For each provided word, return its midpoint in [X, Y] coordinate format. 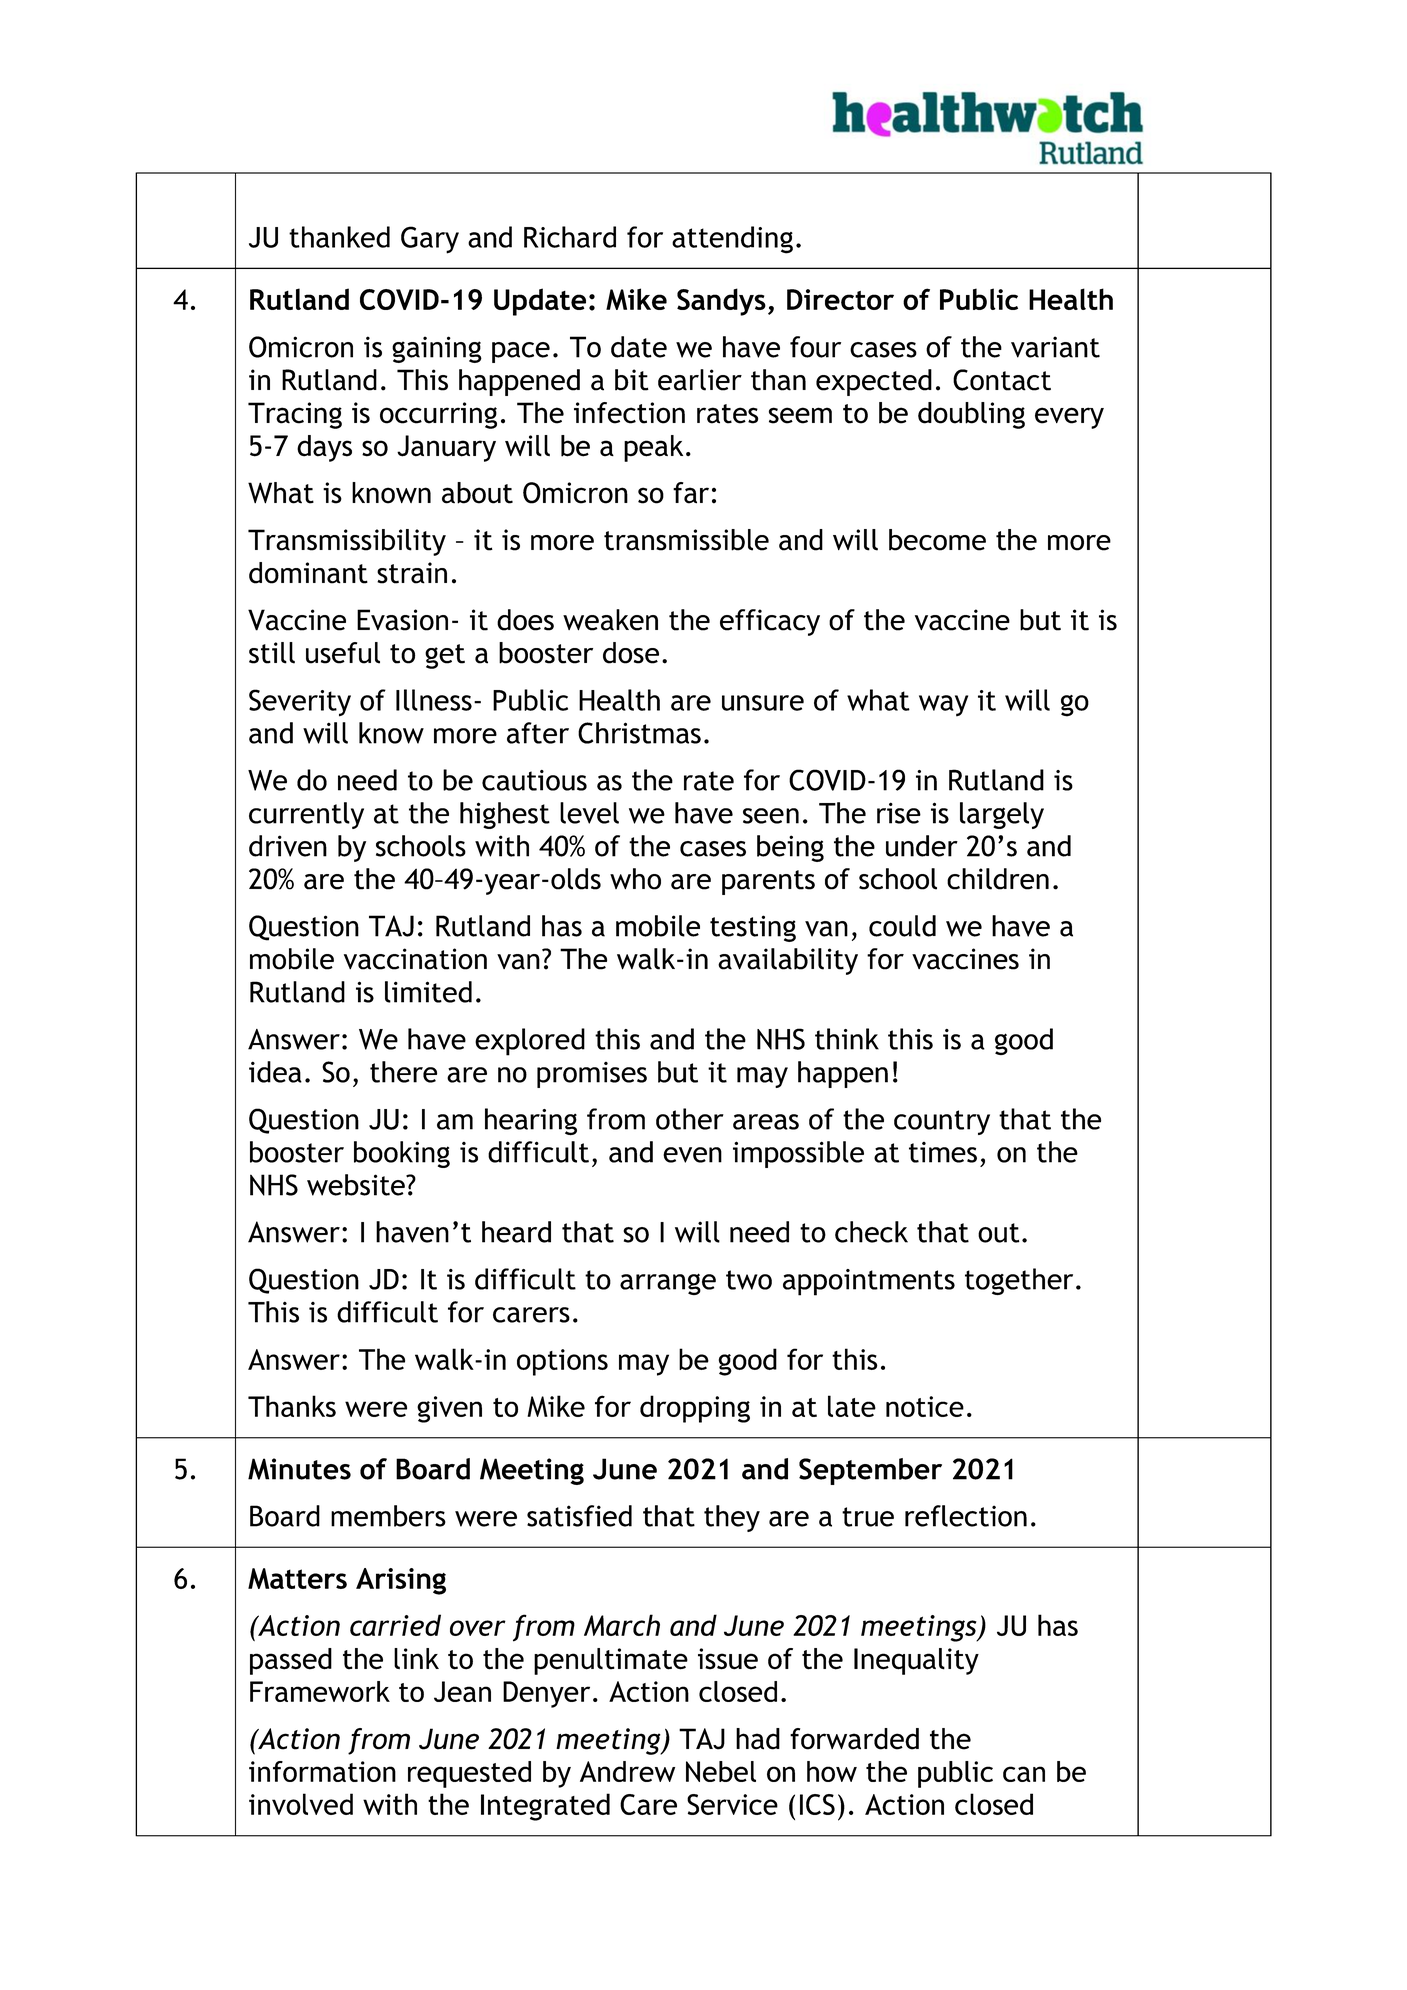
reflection [966, 1516]
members [388, 1516]
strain [412, 573]
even [692, 1155]
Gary [430, 240]
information [322, 1771]
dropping [695, 1409]
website [357, 1185]
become [937, 540]
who [635, 879]
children [998, 879]
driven [288, 846]
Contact [1002, 380]
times [943, 1152]
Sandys [721, 302]
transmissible [686, 540]
